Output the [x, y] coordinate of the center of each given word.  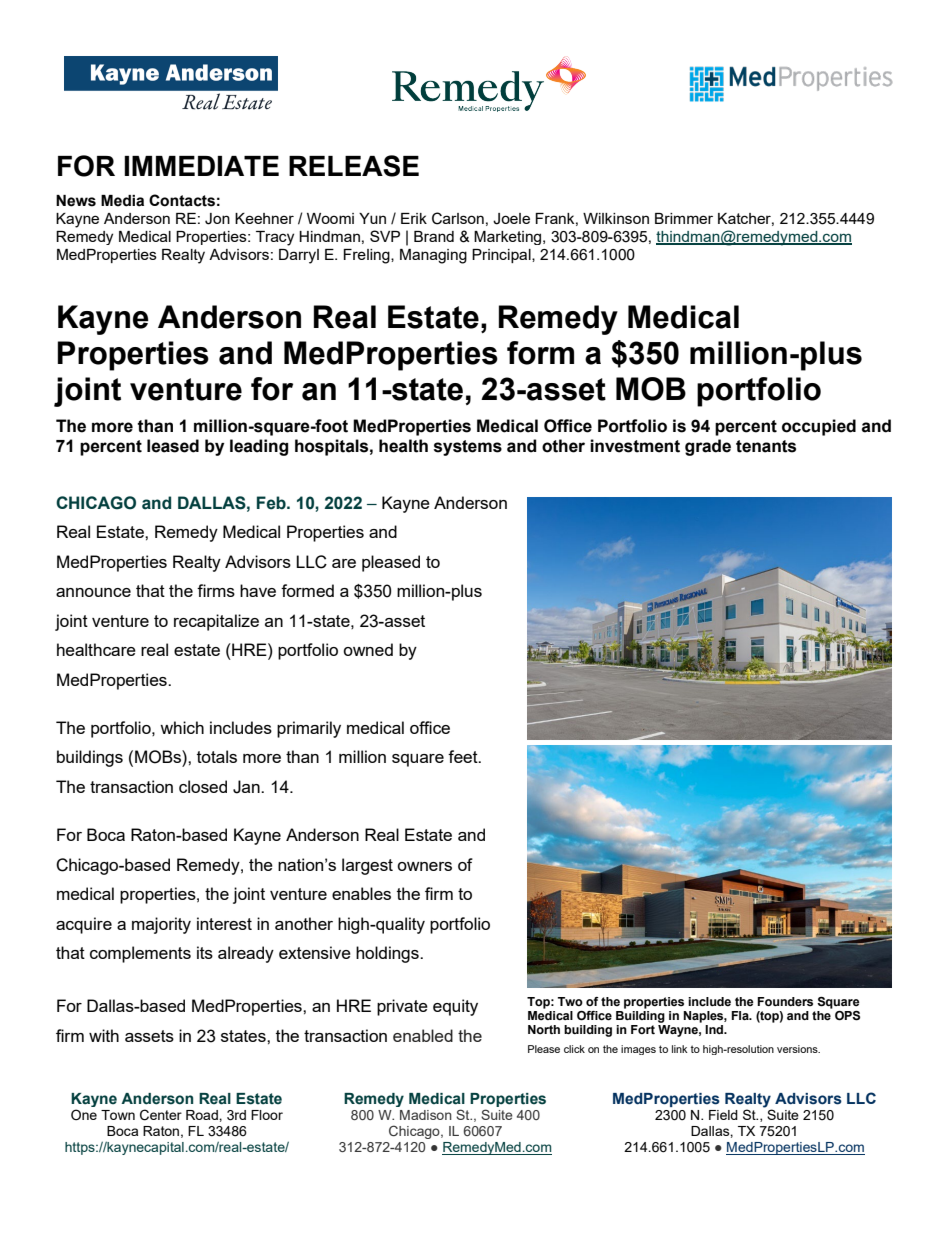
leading [259, 447]
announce [93, 592]
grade [708, 447]
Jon [217, 219]
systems [468, 448]
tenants [766, 446]
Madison [426, 1115]
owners [424, 866]
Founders [785, 1002]
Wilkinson [616, 218]
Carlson [458, 218]
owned [368, 649]
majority [161, 925]
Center [161, 1115]
